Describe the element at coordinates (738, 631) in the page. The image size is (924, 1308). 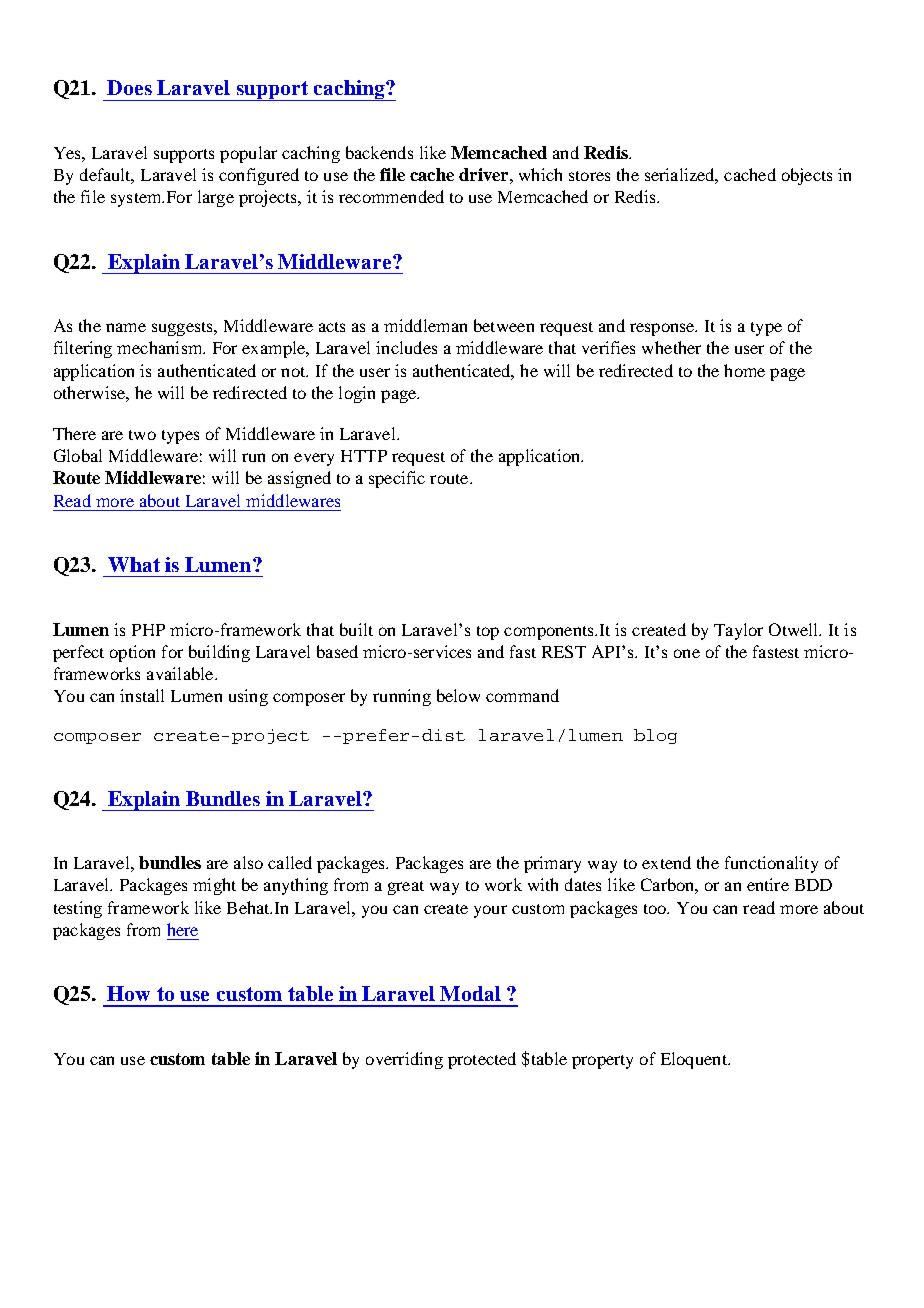
I see `Taylor` at that location.
